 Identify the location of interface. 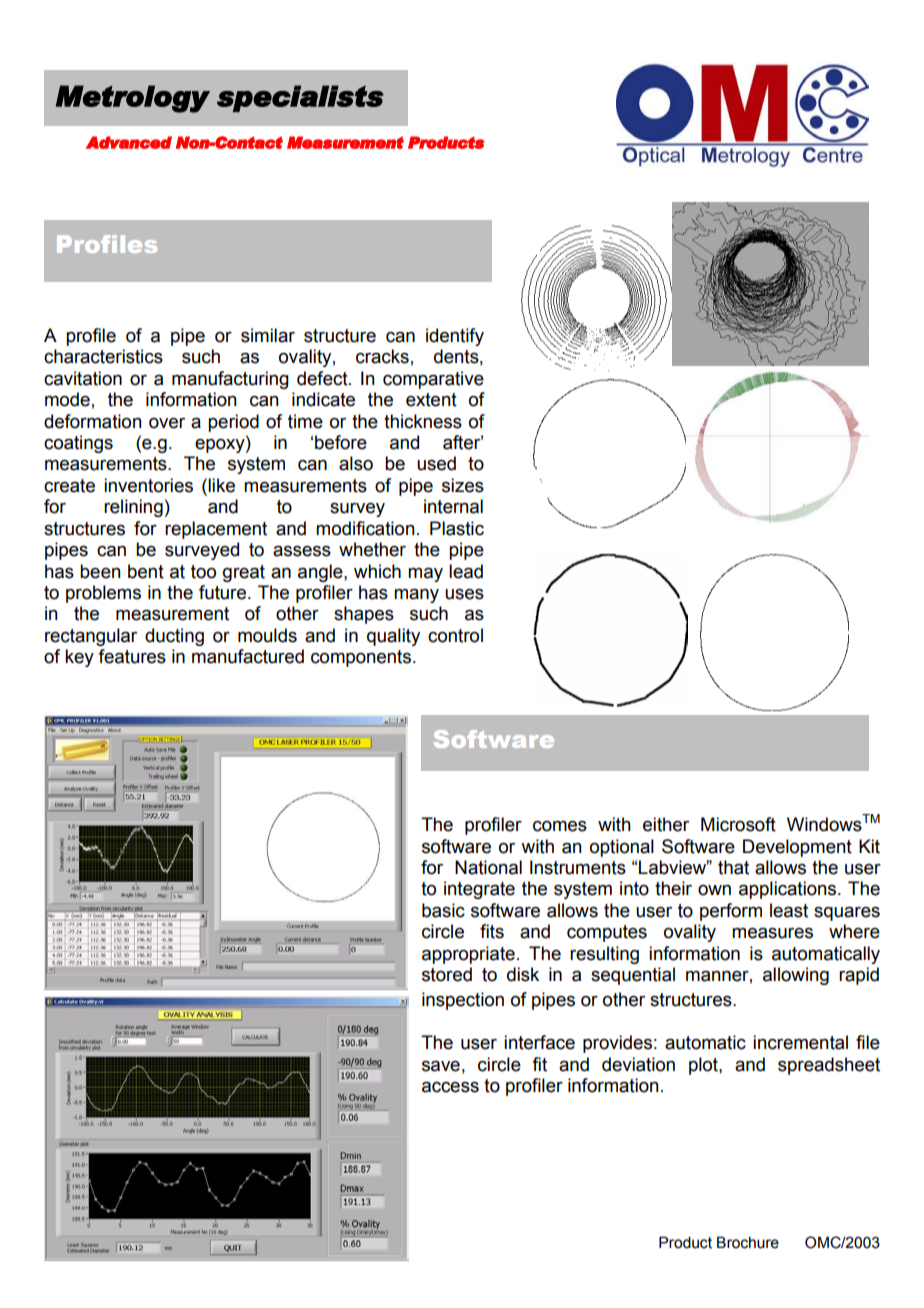
(539, 1042).
